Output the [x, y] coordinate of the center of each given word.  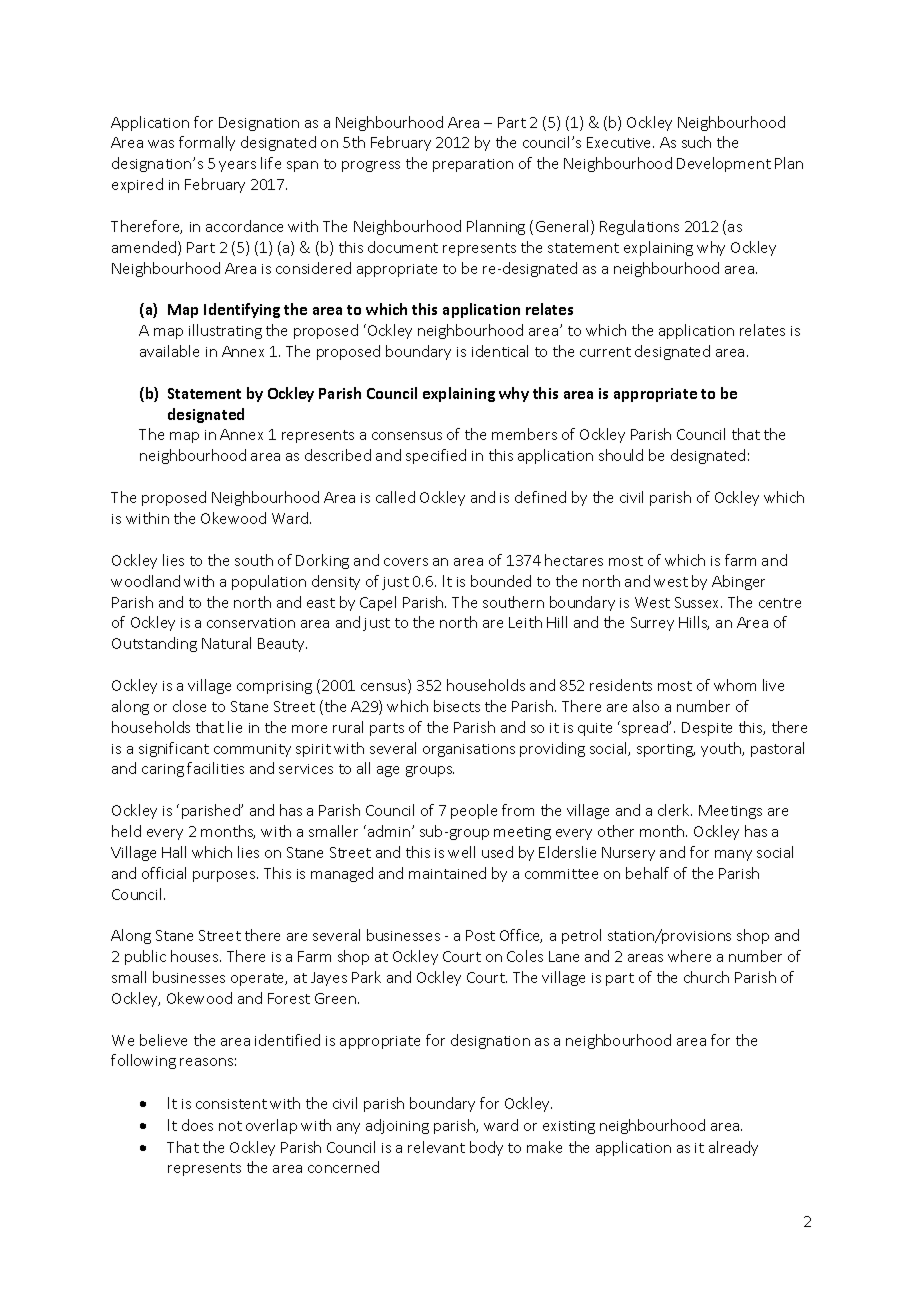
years [237, 166]
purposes [225, 876]
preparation [473, 165]
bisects [457, 706]
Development [724, 164]
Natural [226, 643]
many [733, 855]
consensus [407, 436]
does [197, 1125]
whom [735, 685]
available [169, 351]
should [621, 455]
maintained [447, 873]
